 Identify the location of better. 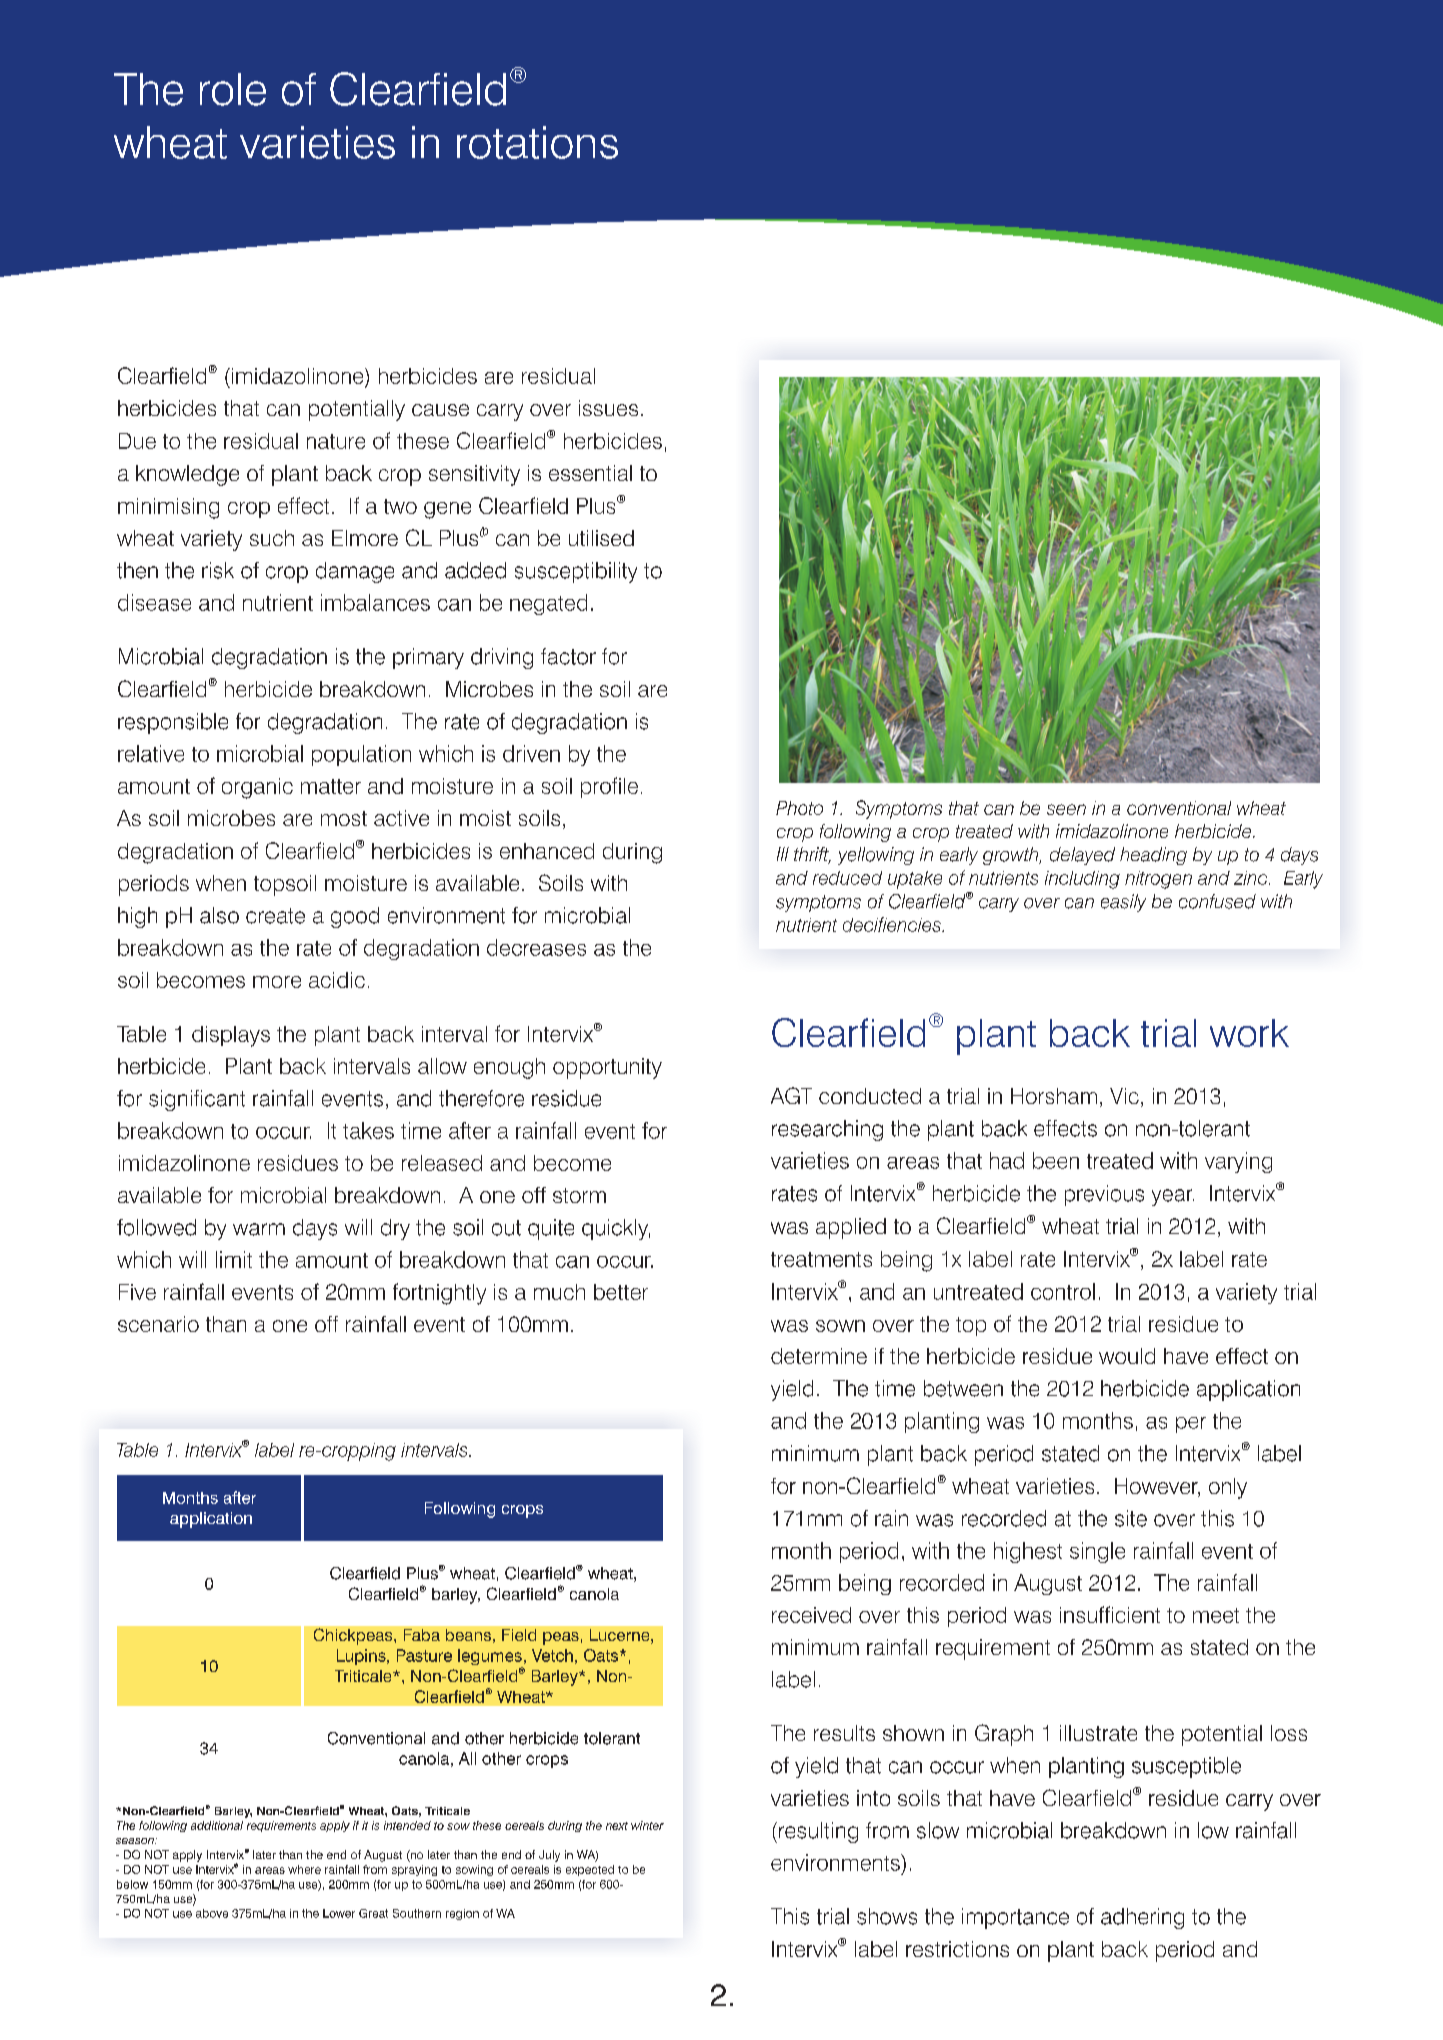
(621, 1292).
